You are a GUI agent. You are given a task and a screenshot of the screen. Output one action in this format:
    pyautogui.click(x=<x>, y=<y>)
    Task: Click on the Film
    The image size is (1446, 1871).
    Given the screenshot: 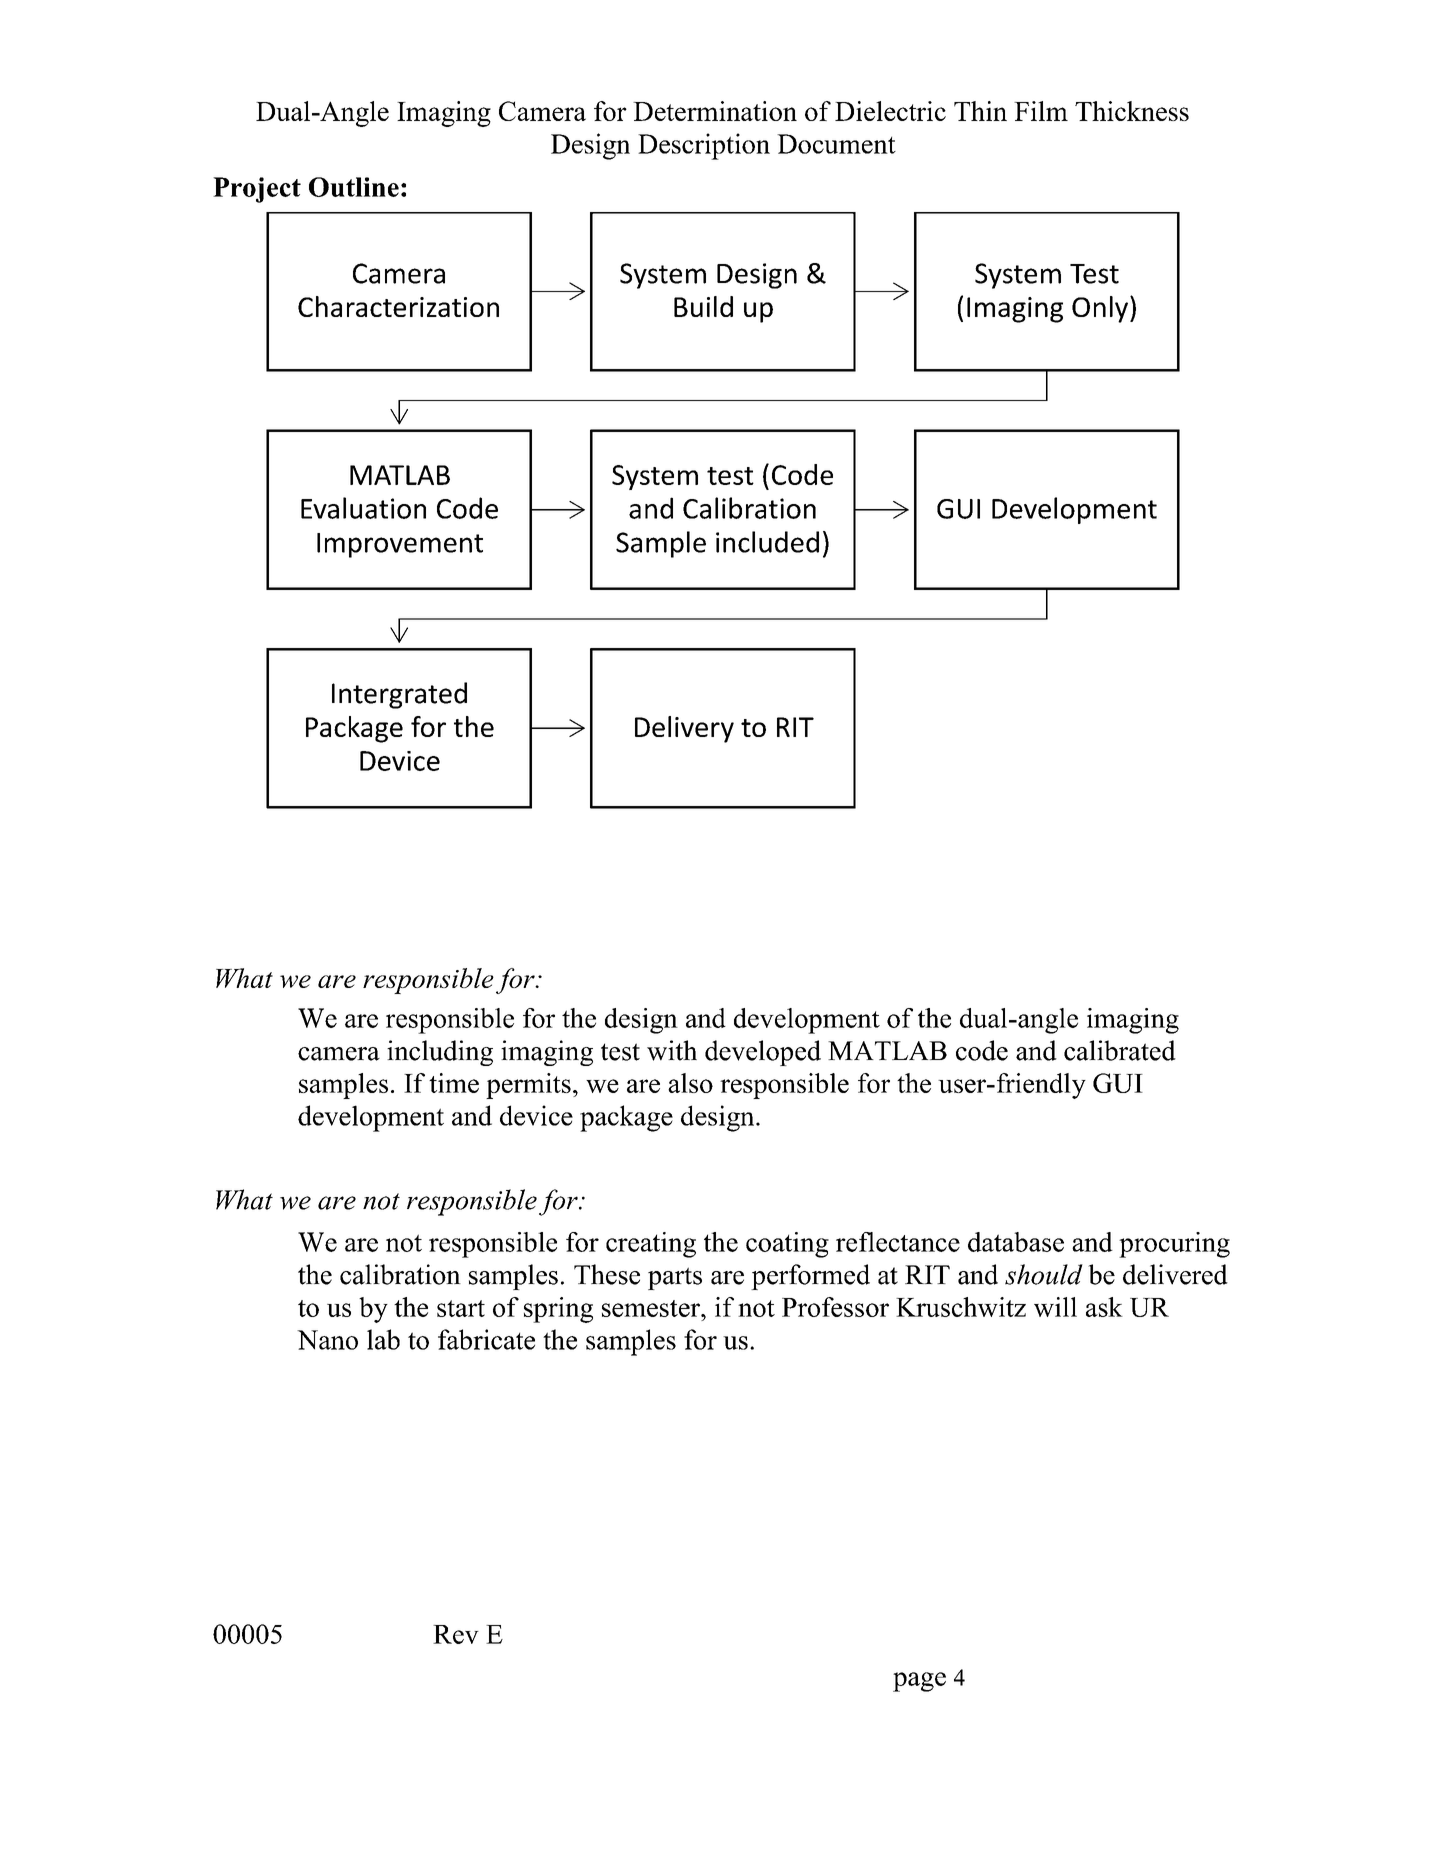 What is the action you would take?
    pyautogui.click(x=1041, y=111)
